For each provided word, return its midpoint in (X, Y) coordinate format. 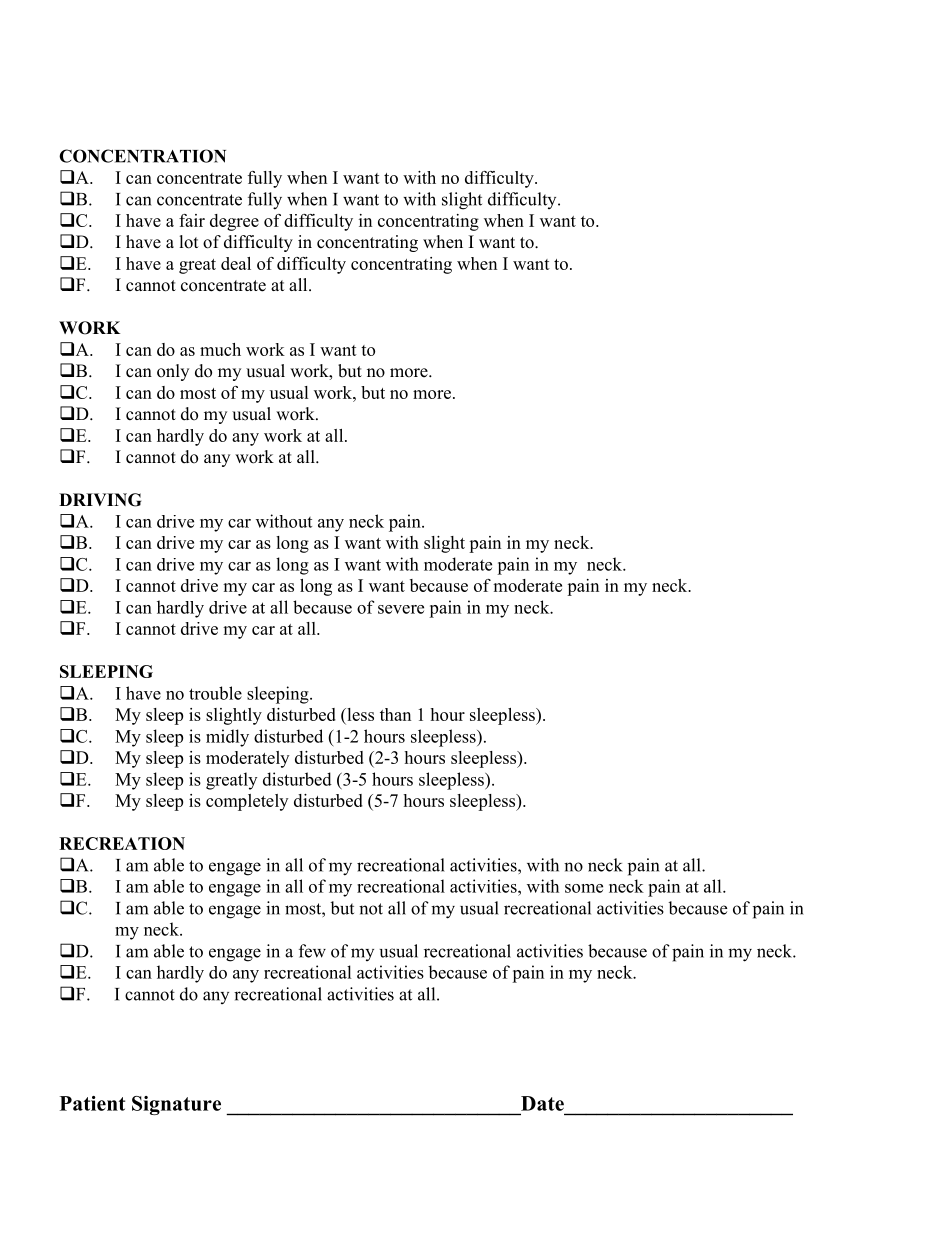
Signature (176, 1105)
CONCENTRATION (142, 156)
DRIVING (100, 500)
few (312, 951)
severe (401, 609)
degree (234, 222)
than (395, 714)
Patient (92, 1103)
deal (236, 263)
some (584, 888)
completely (247, 802)
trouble (215, 693)
